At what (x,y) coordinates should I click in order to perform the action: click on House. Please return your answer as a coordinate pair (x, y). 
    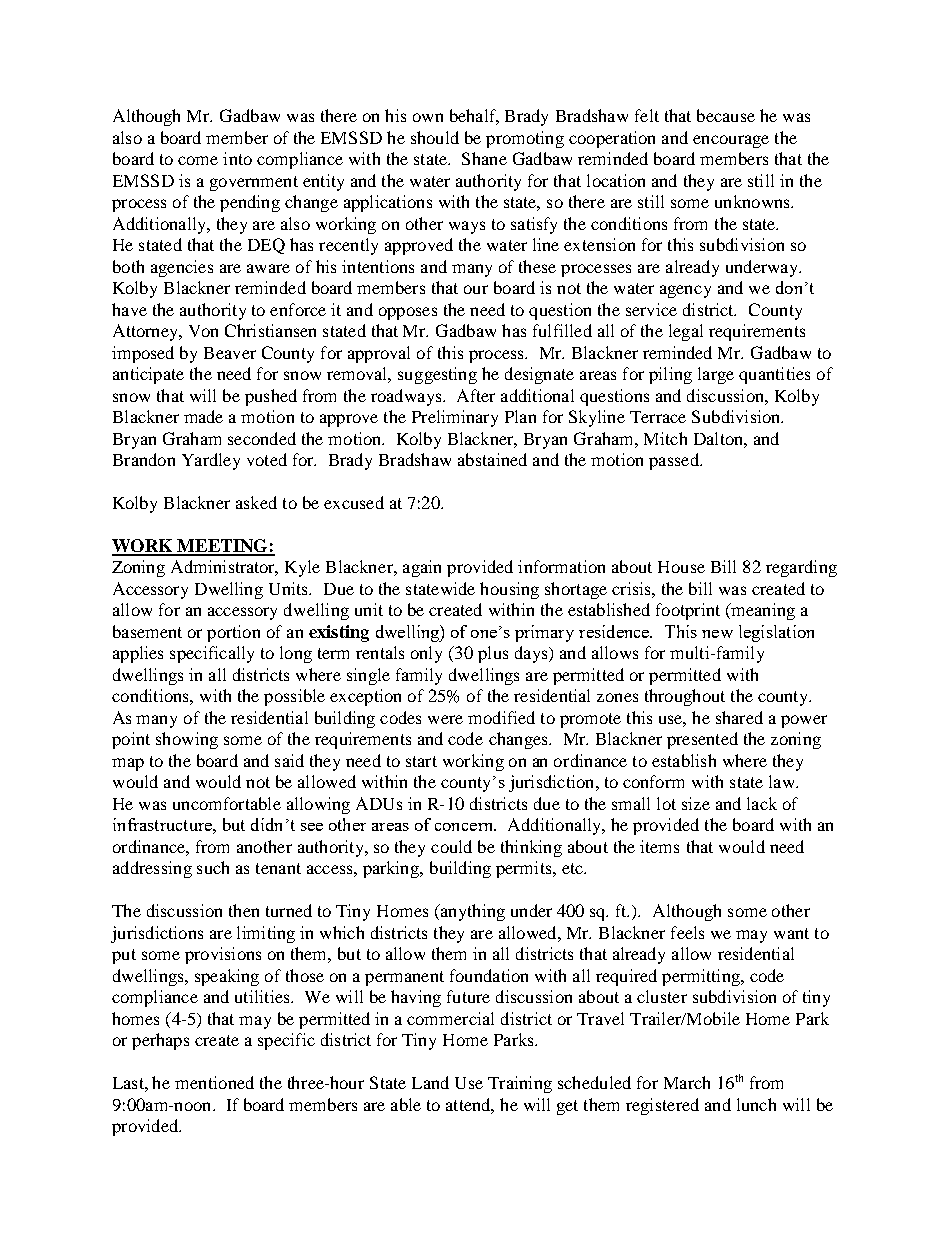
    Looking at the image, I should click on (681, 567).
